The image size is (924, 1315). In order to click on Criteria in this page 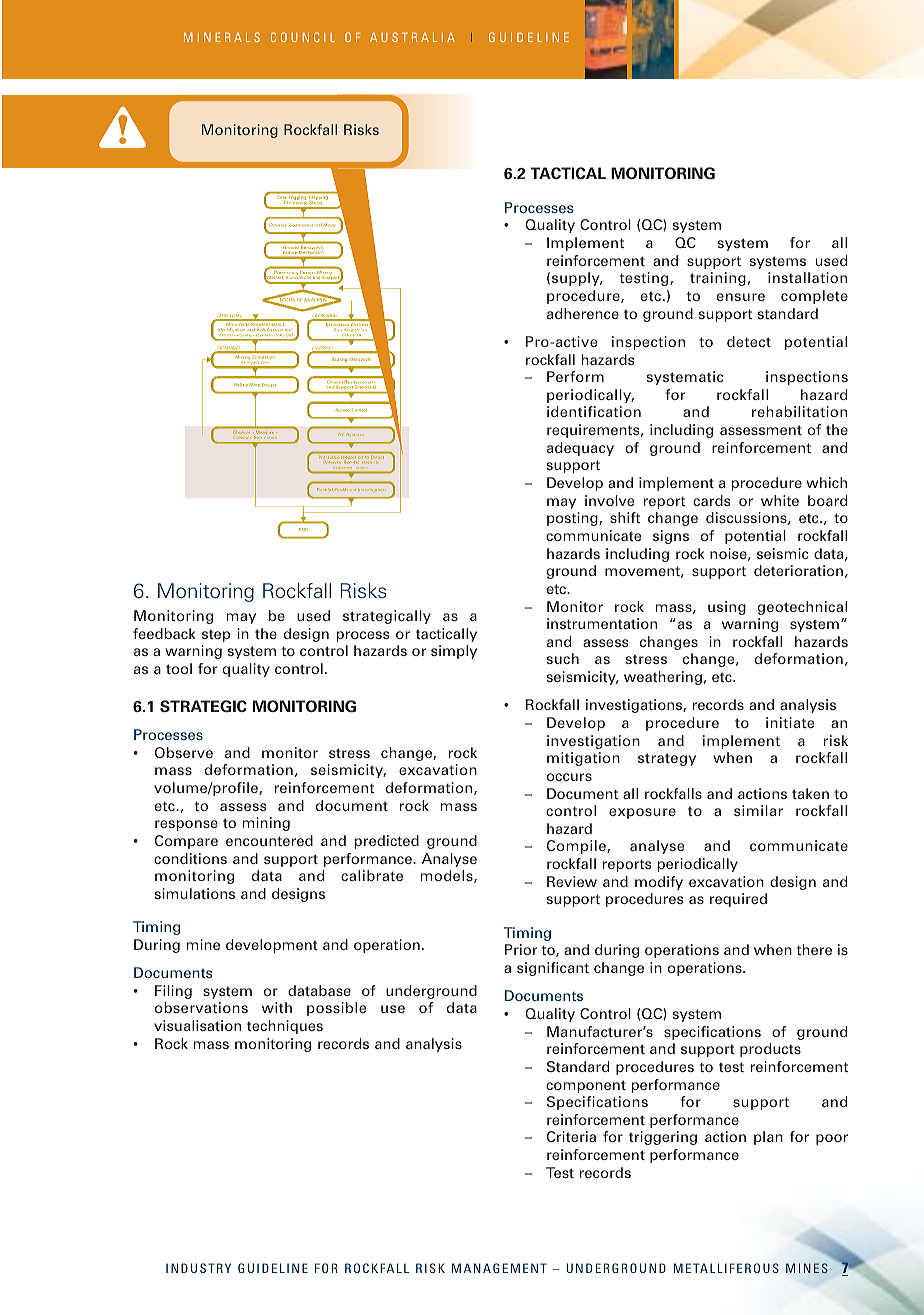, I will do `click(571, 1136)`.
